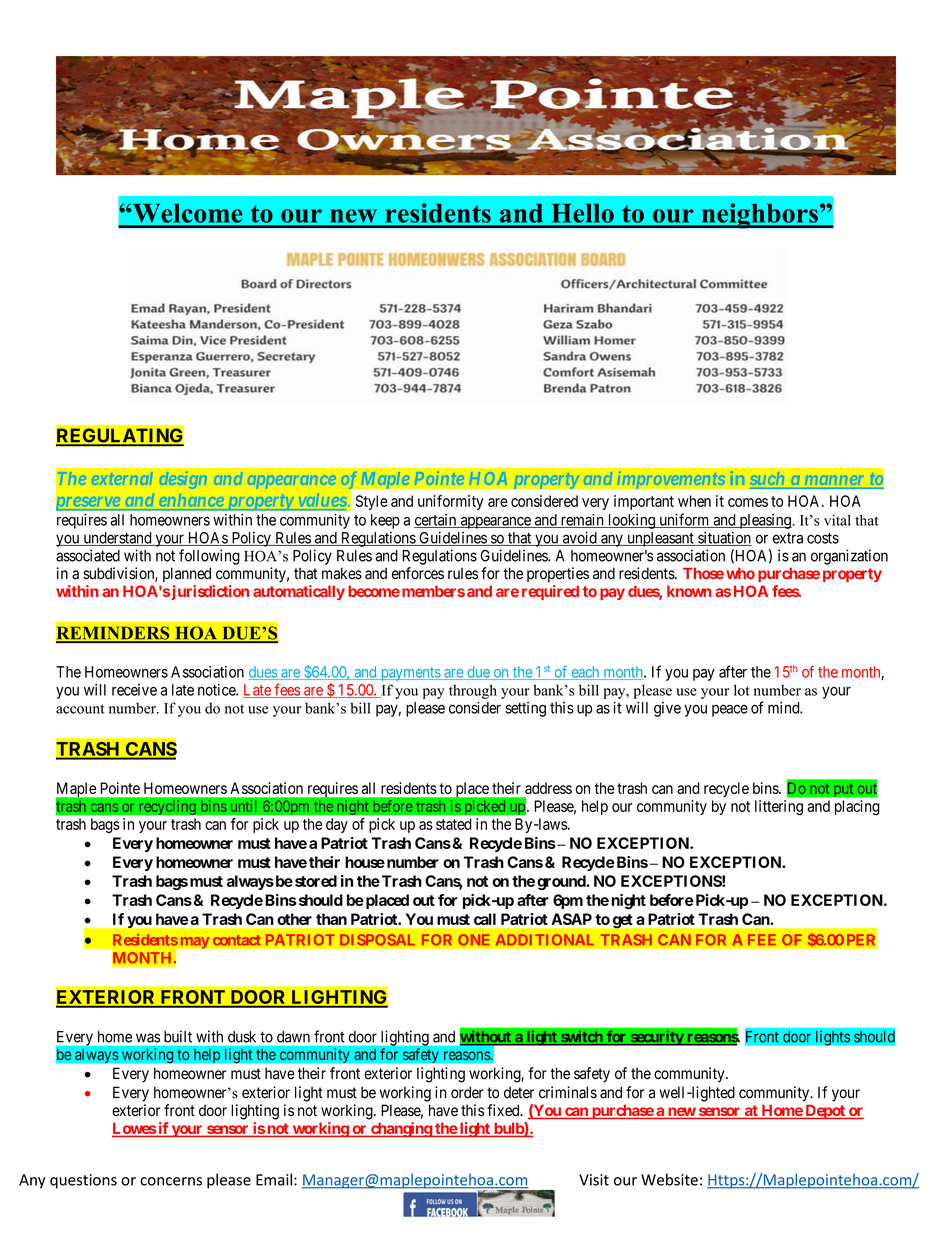  What do you see at coordinates (171, 1181) in the image?
I see `concerns` at bounding box center [171, 1181].
